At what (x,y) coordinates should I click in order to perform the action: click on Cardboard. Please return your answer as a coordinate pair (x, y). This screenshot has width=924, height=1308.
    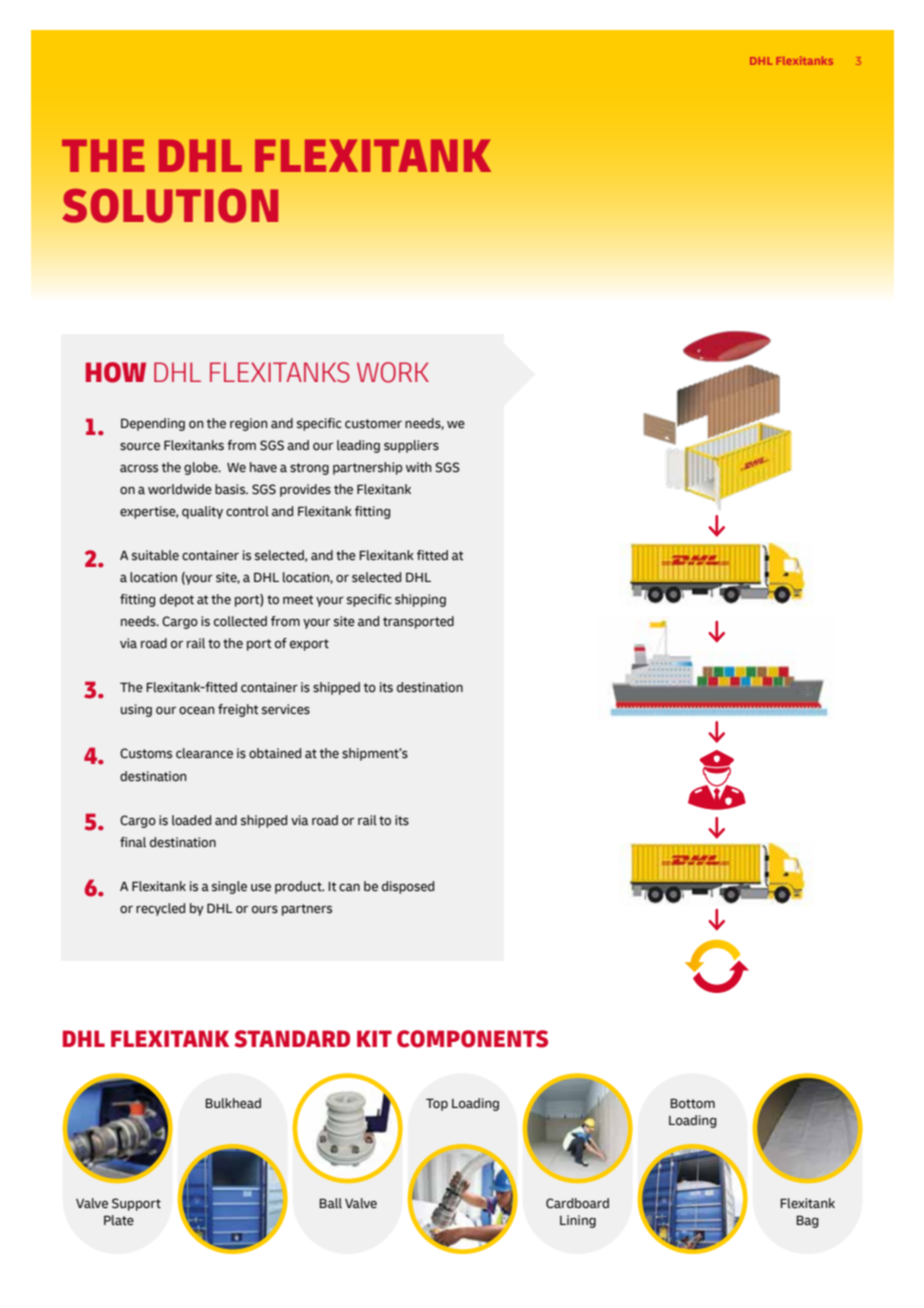
    Looking at the image, I should click on (577, 1203).
